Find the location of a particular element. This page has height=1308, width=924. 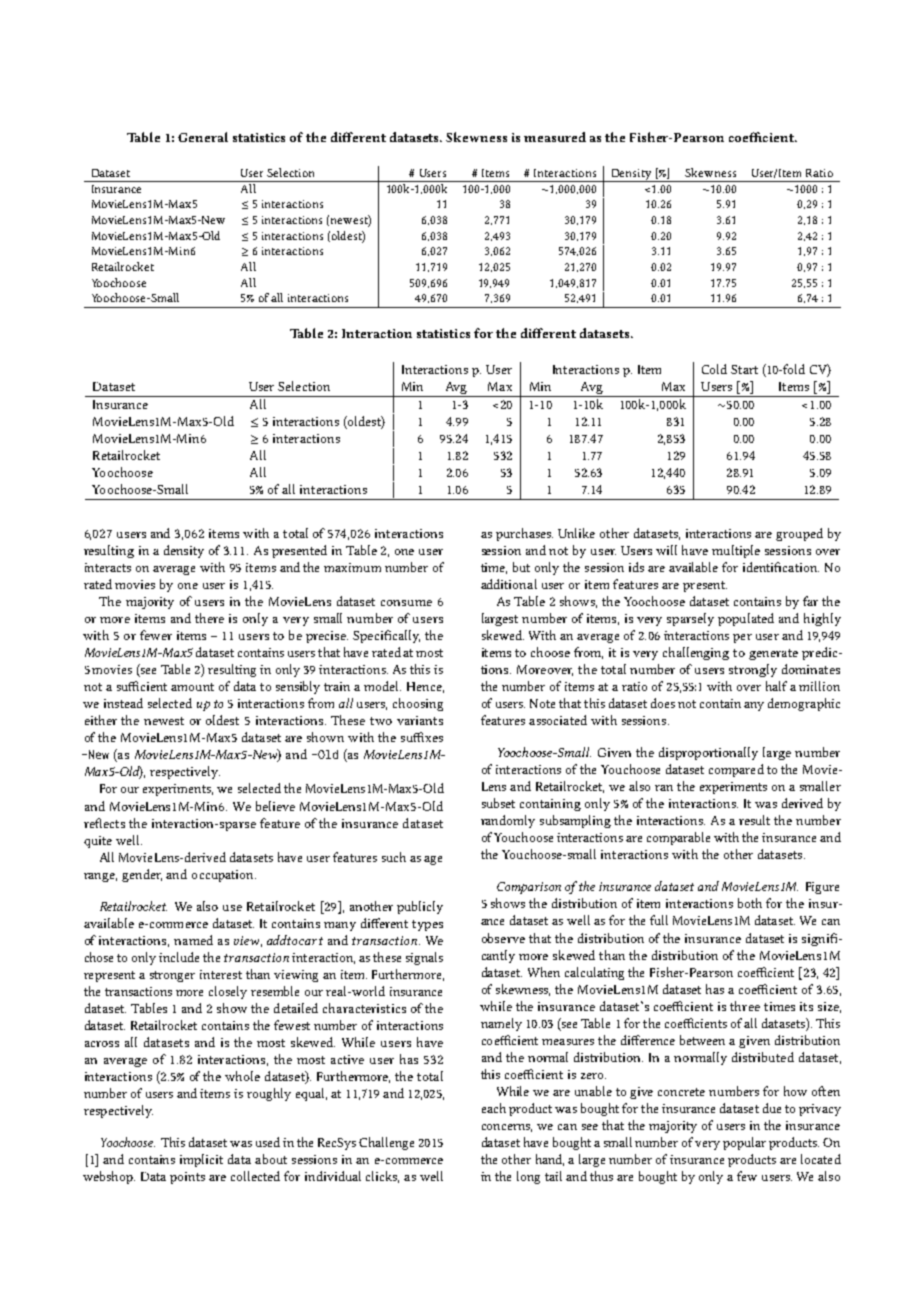

both is located at coordinates (750, 903).
